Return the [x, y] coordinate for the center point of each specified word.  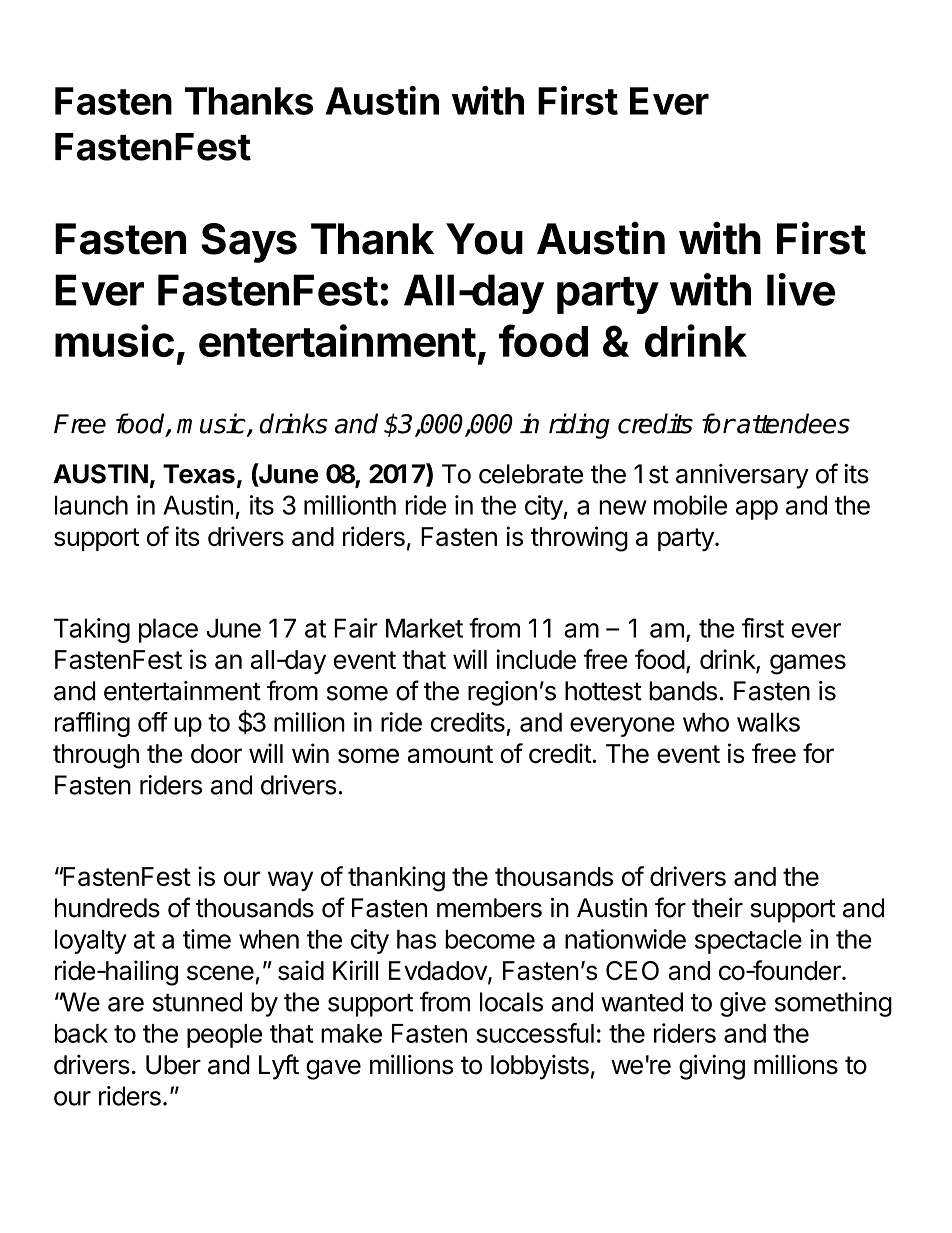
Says [249, 243]
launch [91, 505]
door [216, 753]
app [757, 510]
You [484, 239]
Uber [173, 1065]
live [801, 289]
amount [450, 754]
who [706, 722]
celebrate [531, 474]
